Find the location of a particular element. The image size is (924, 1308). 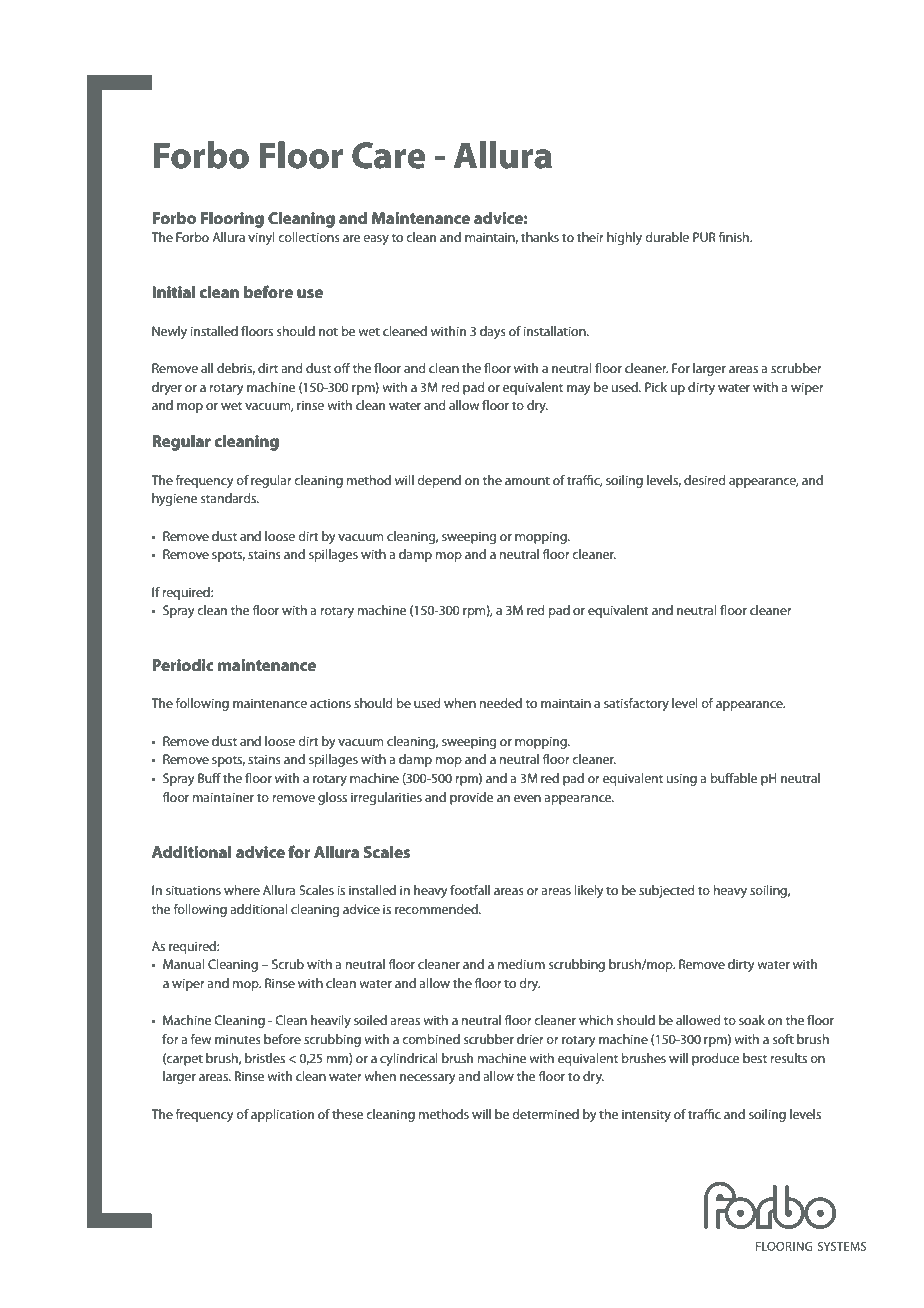

necessary is located at coordinates (428, 1079).
